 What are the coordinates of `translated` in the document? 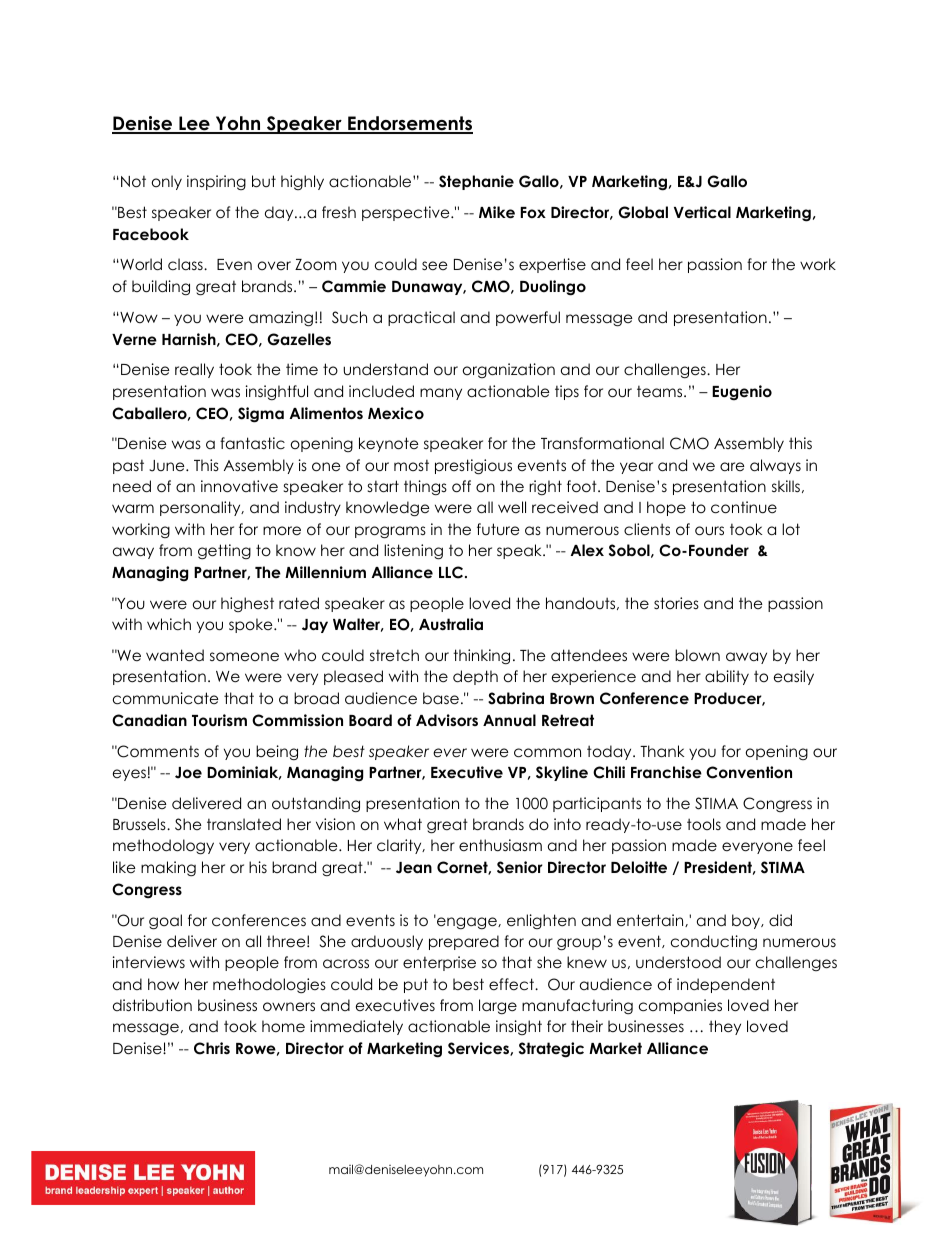 It's located at (244, 824).
